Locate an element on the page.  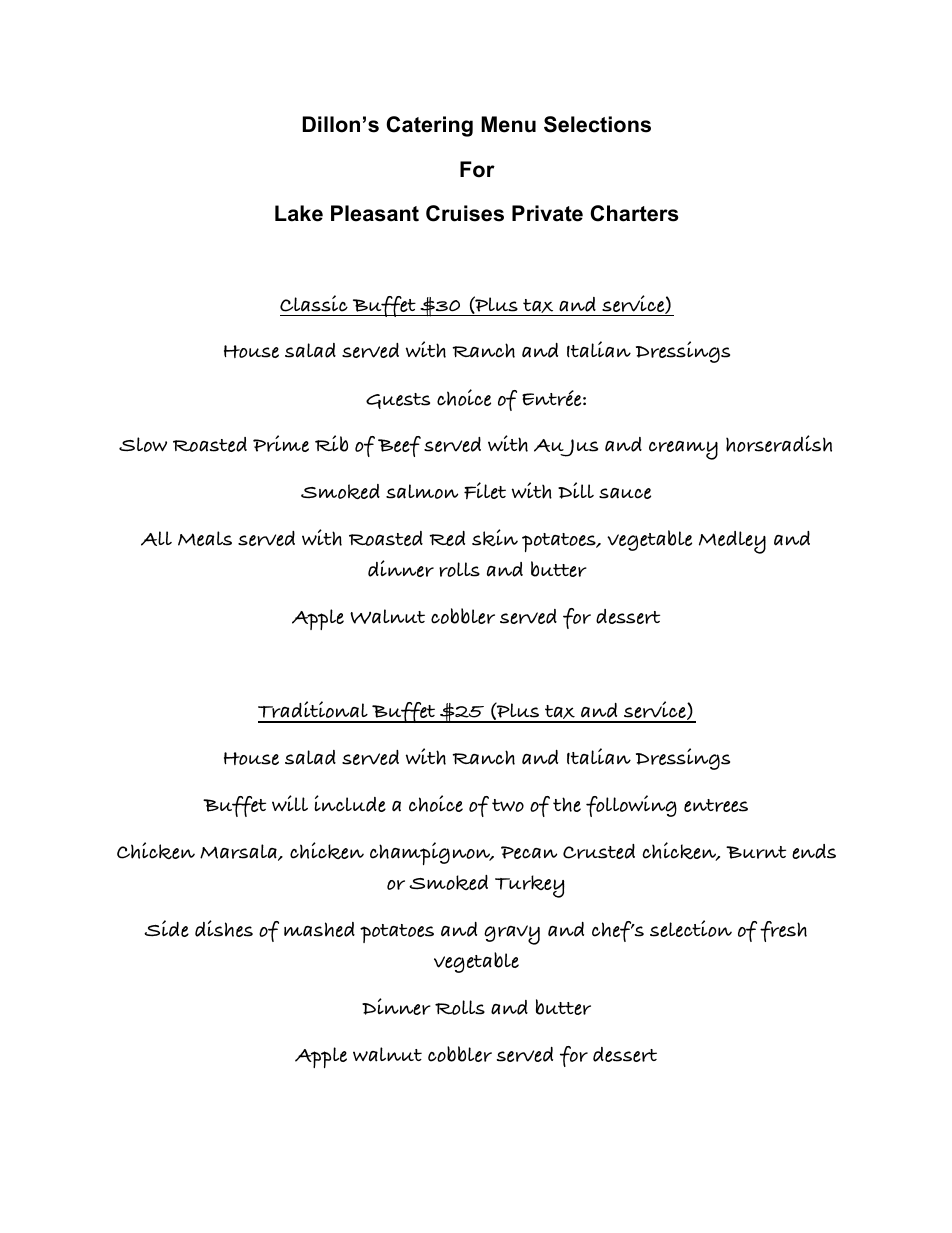
Lake is located at coordinates (299, 213).
